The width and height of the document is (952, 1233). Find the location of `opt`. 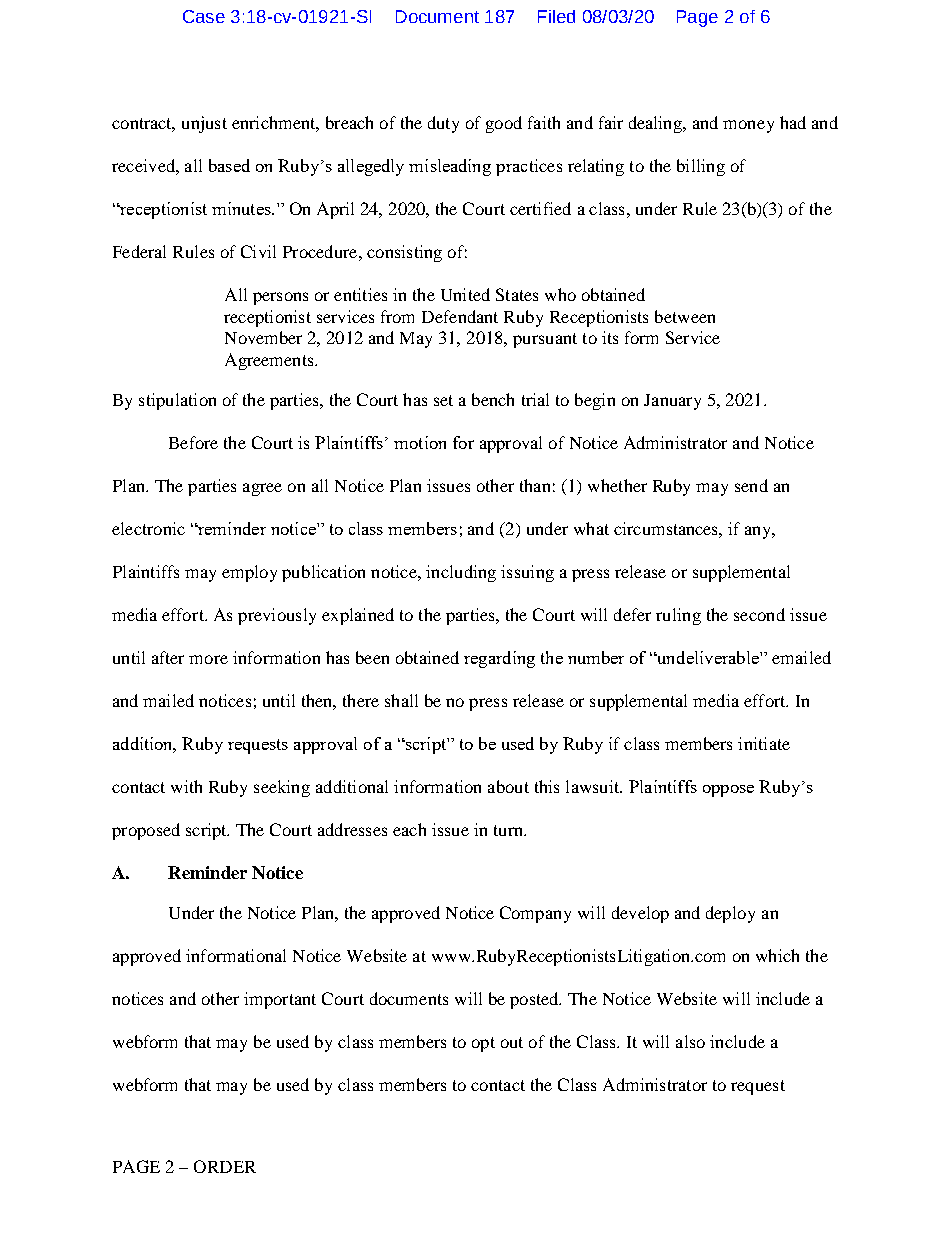

opt is located at coordinates (483, 1044).
